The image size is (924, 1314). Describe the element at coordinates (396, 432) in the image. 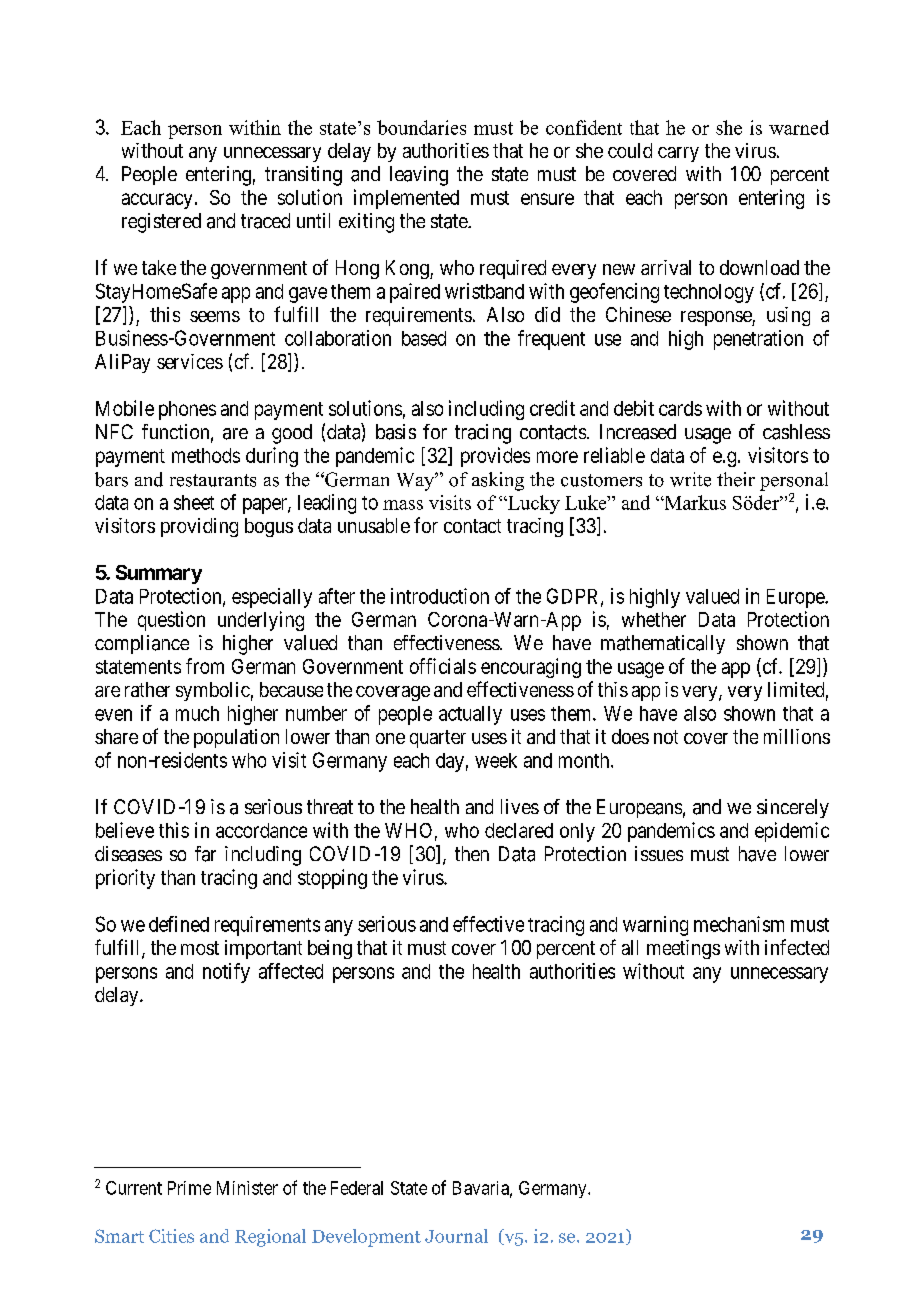

I see `basis` at that location.
